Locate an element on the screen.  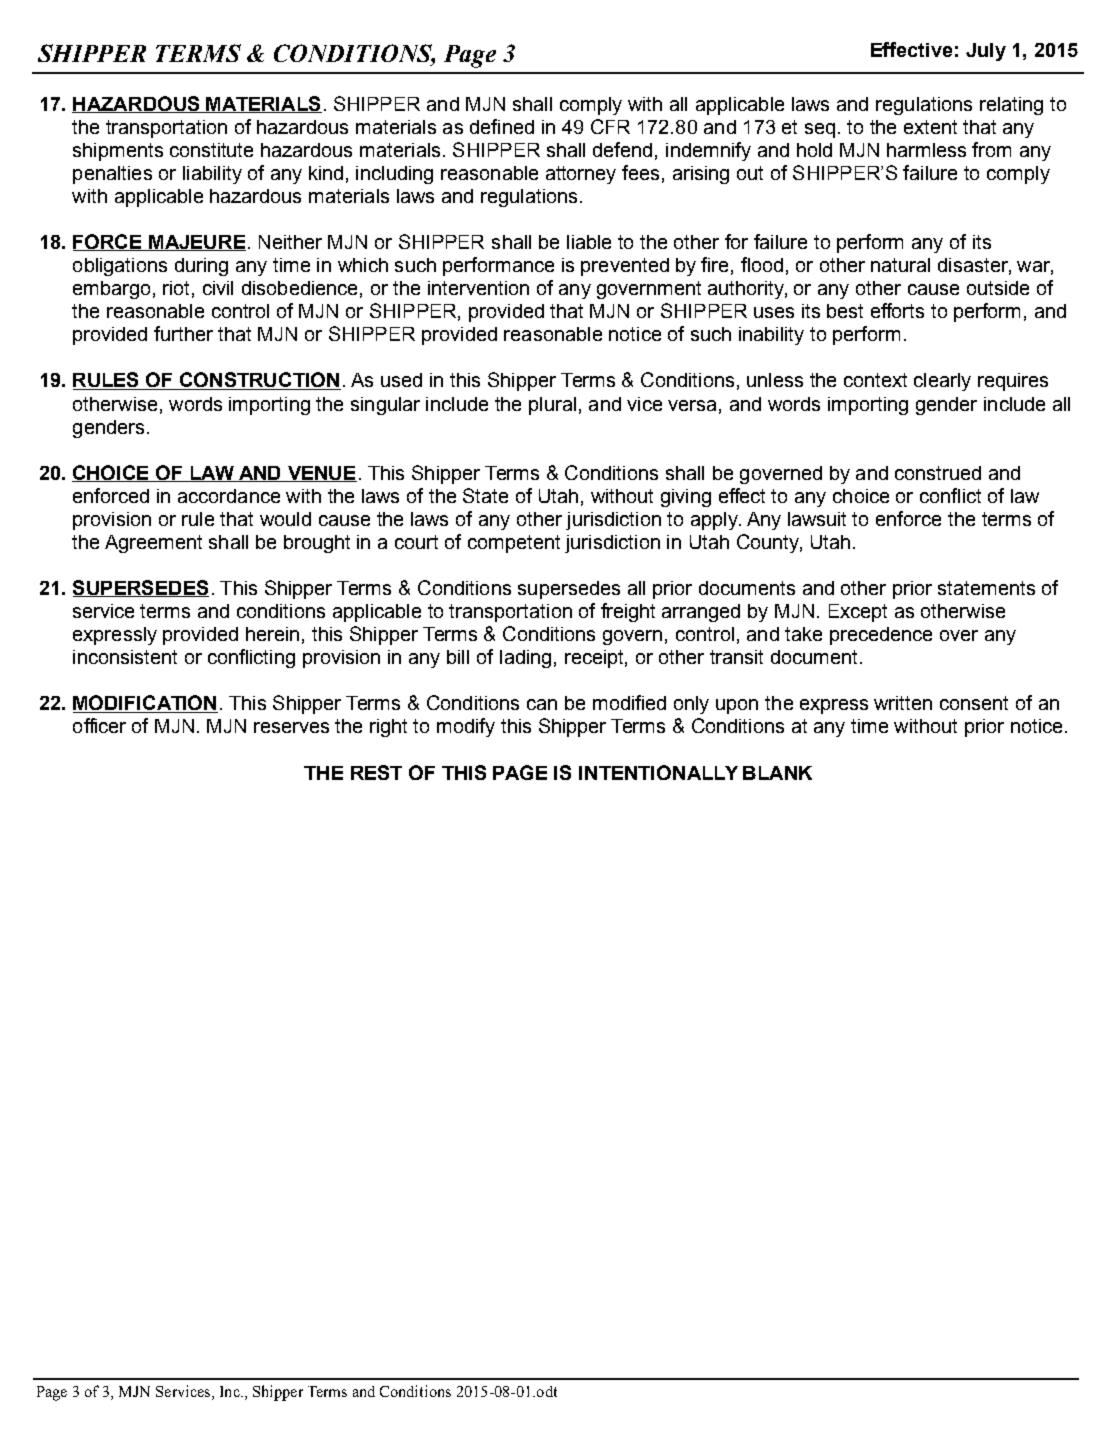
July is located at coordinates (986, 52).
